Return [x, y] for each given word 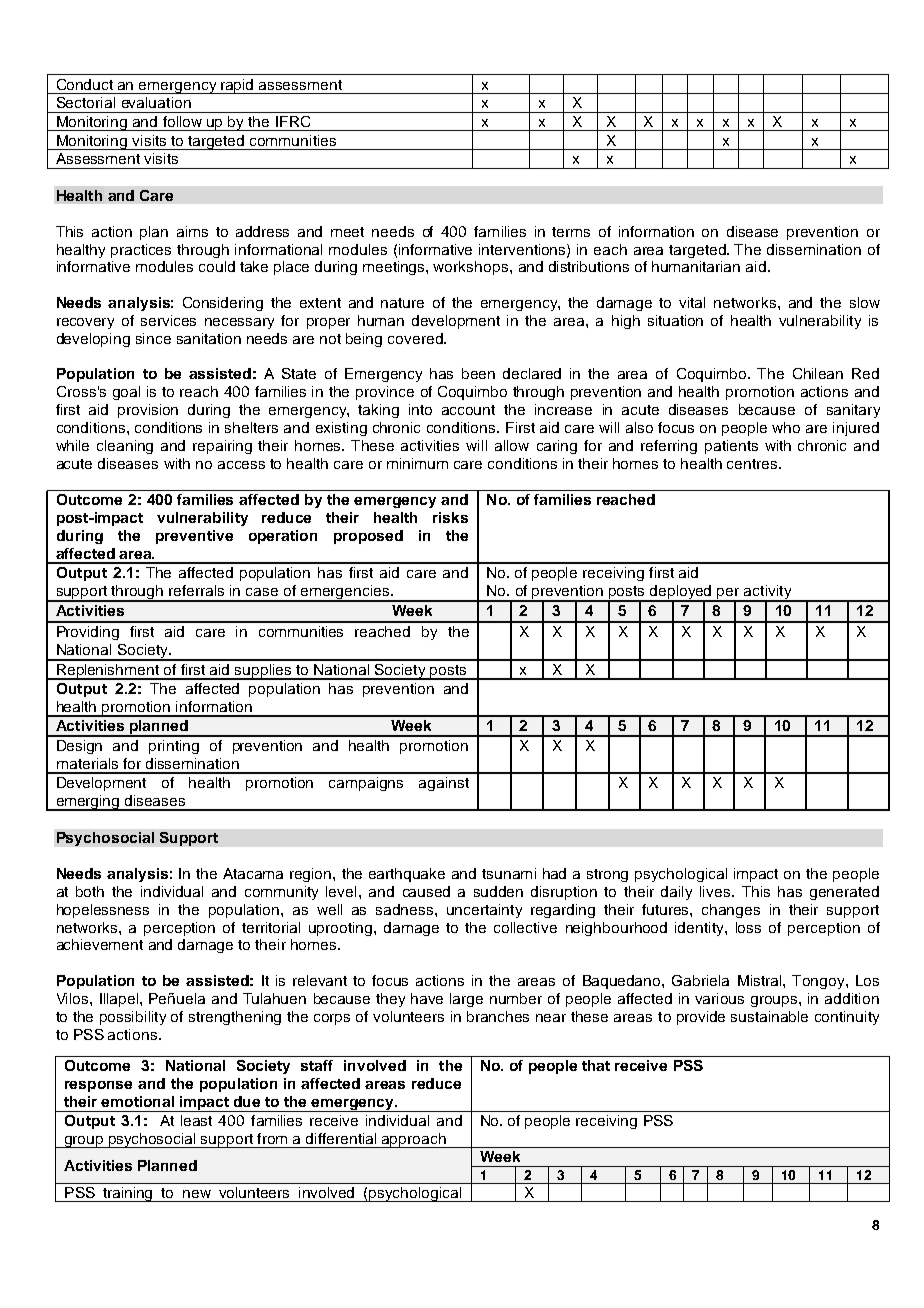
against [444, 784]
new [197, 1194]
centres [753, 464]
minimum [417, 463]
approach [414, 1140]
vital [692, 302]
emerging [88, 803]
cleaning [125, 447]
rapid [237, 86]
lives [716, 891]
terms [571, 232]
